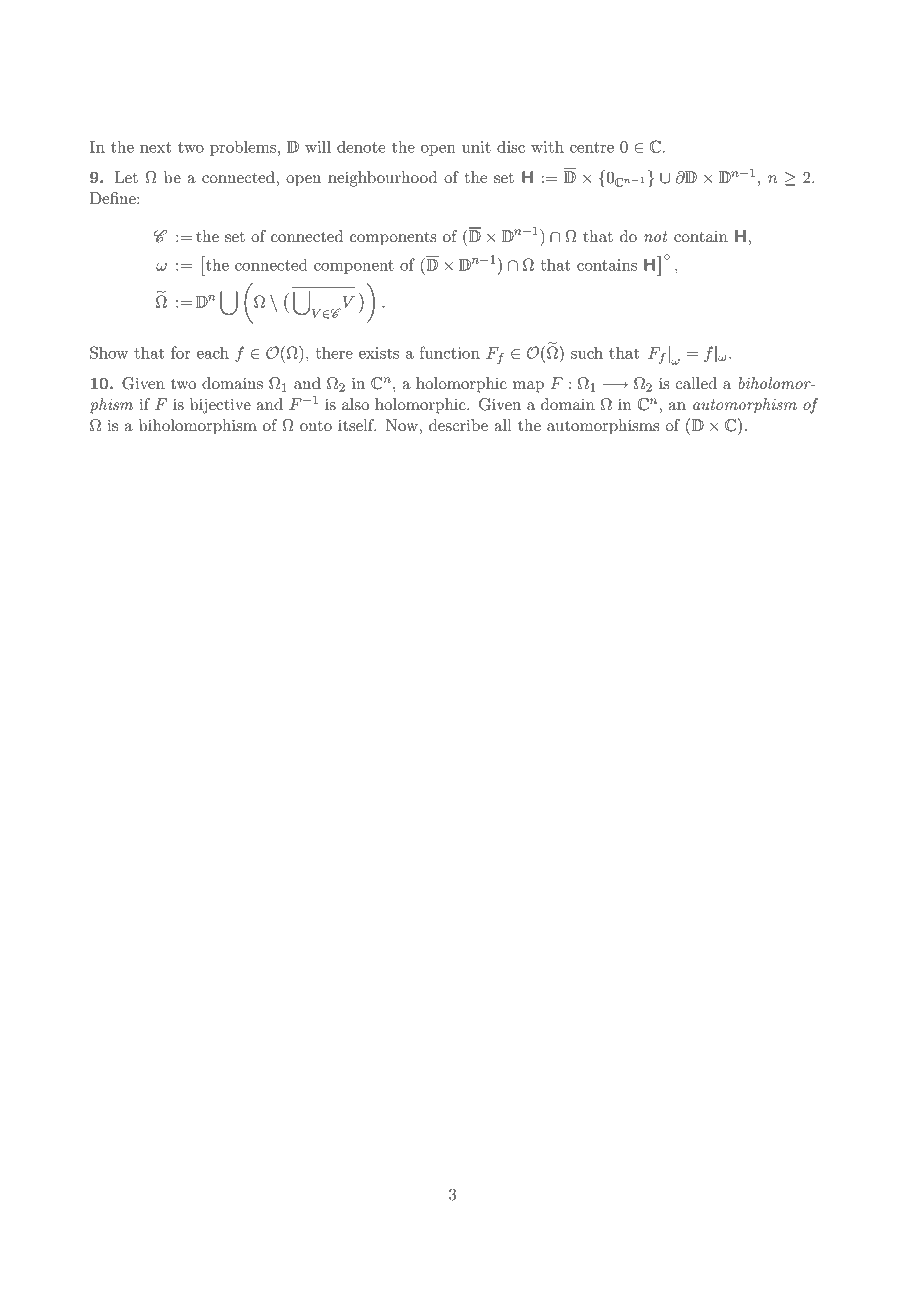 This screenshot has height=1308, width=924. What do you see at coordinates (382, 179) in the screenshot?
I see `neighbourhood` at bounding box center [382, 179].
